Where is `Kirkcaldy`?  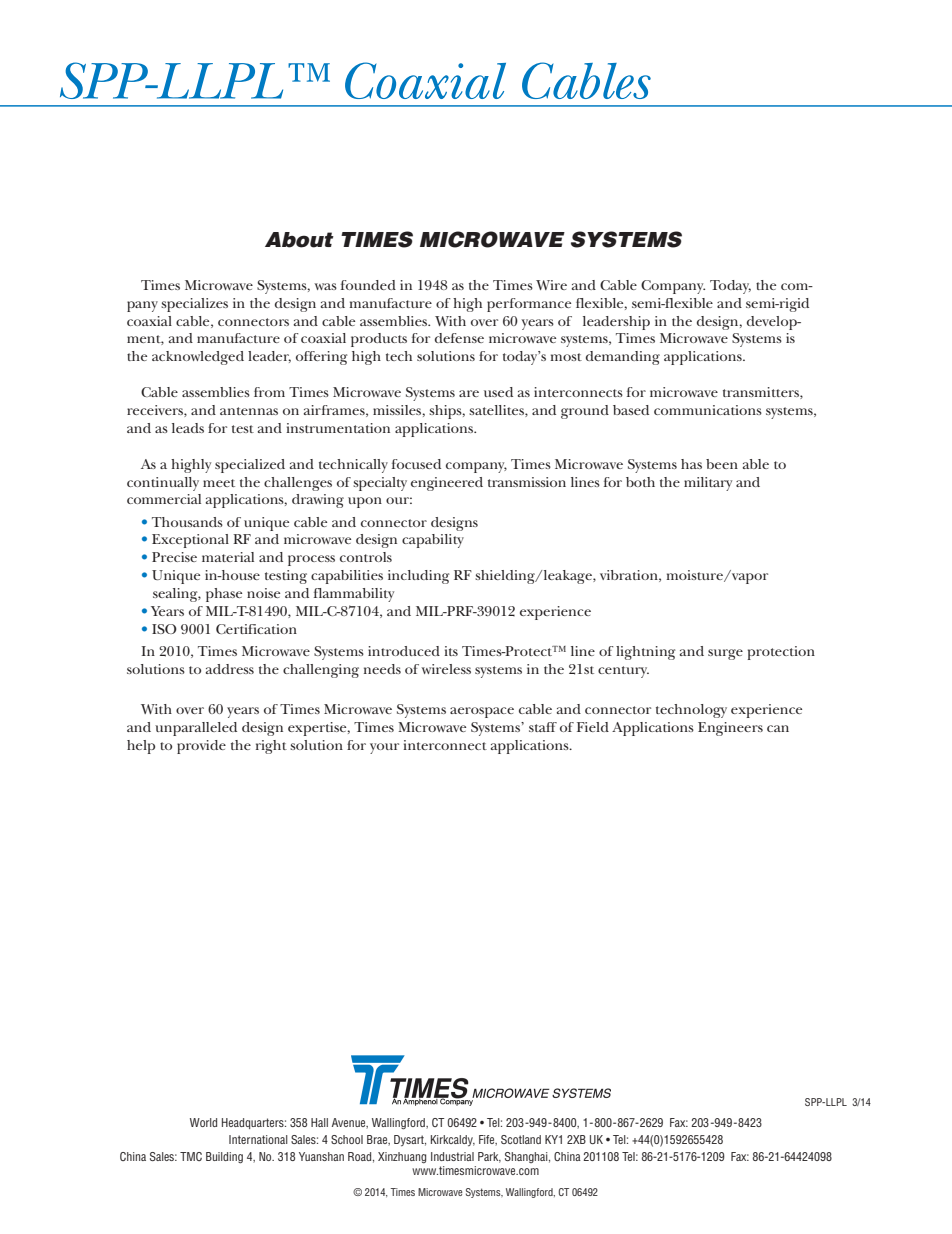 Kirkcaldy is located at coordinates (453, 1140).
